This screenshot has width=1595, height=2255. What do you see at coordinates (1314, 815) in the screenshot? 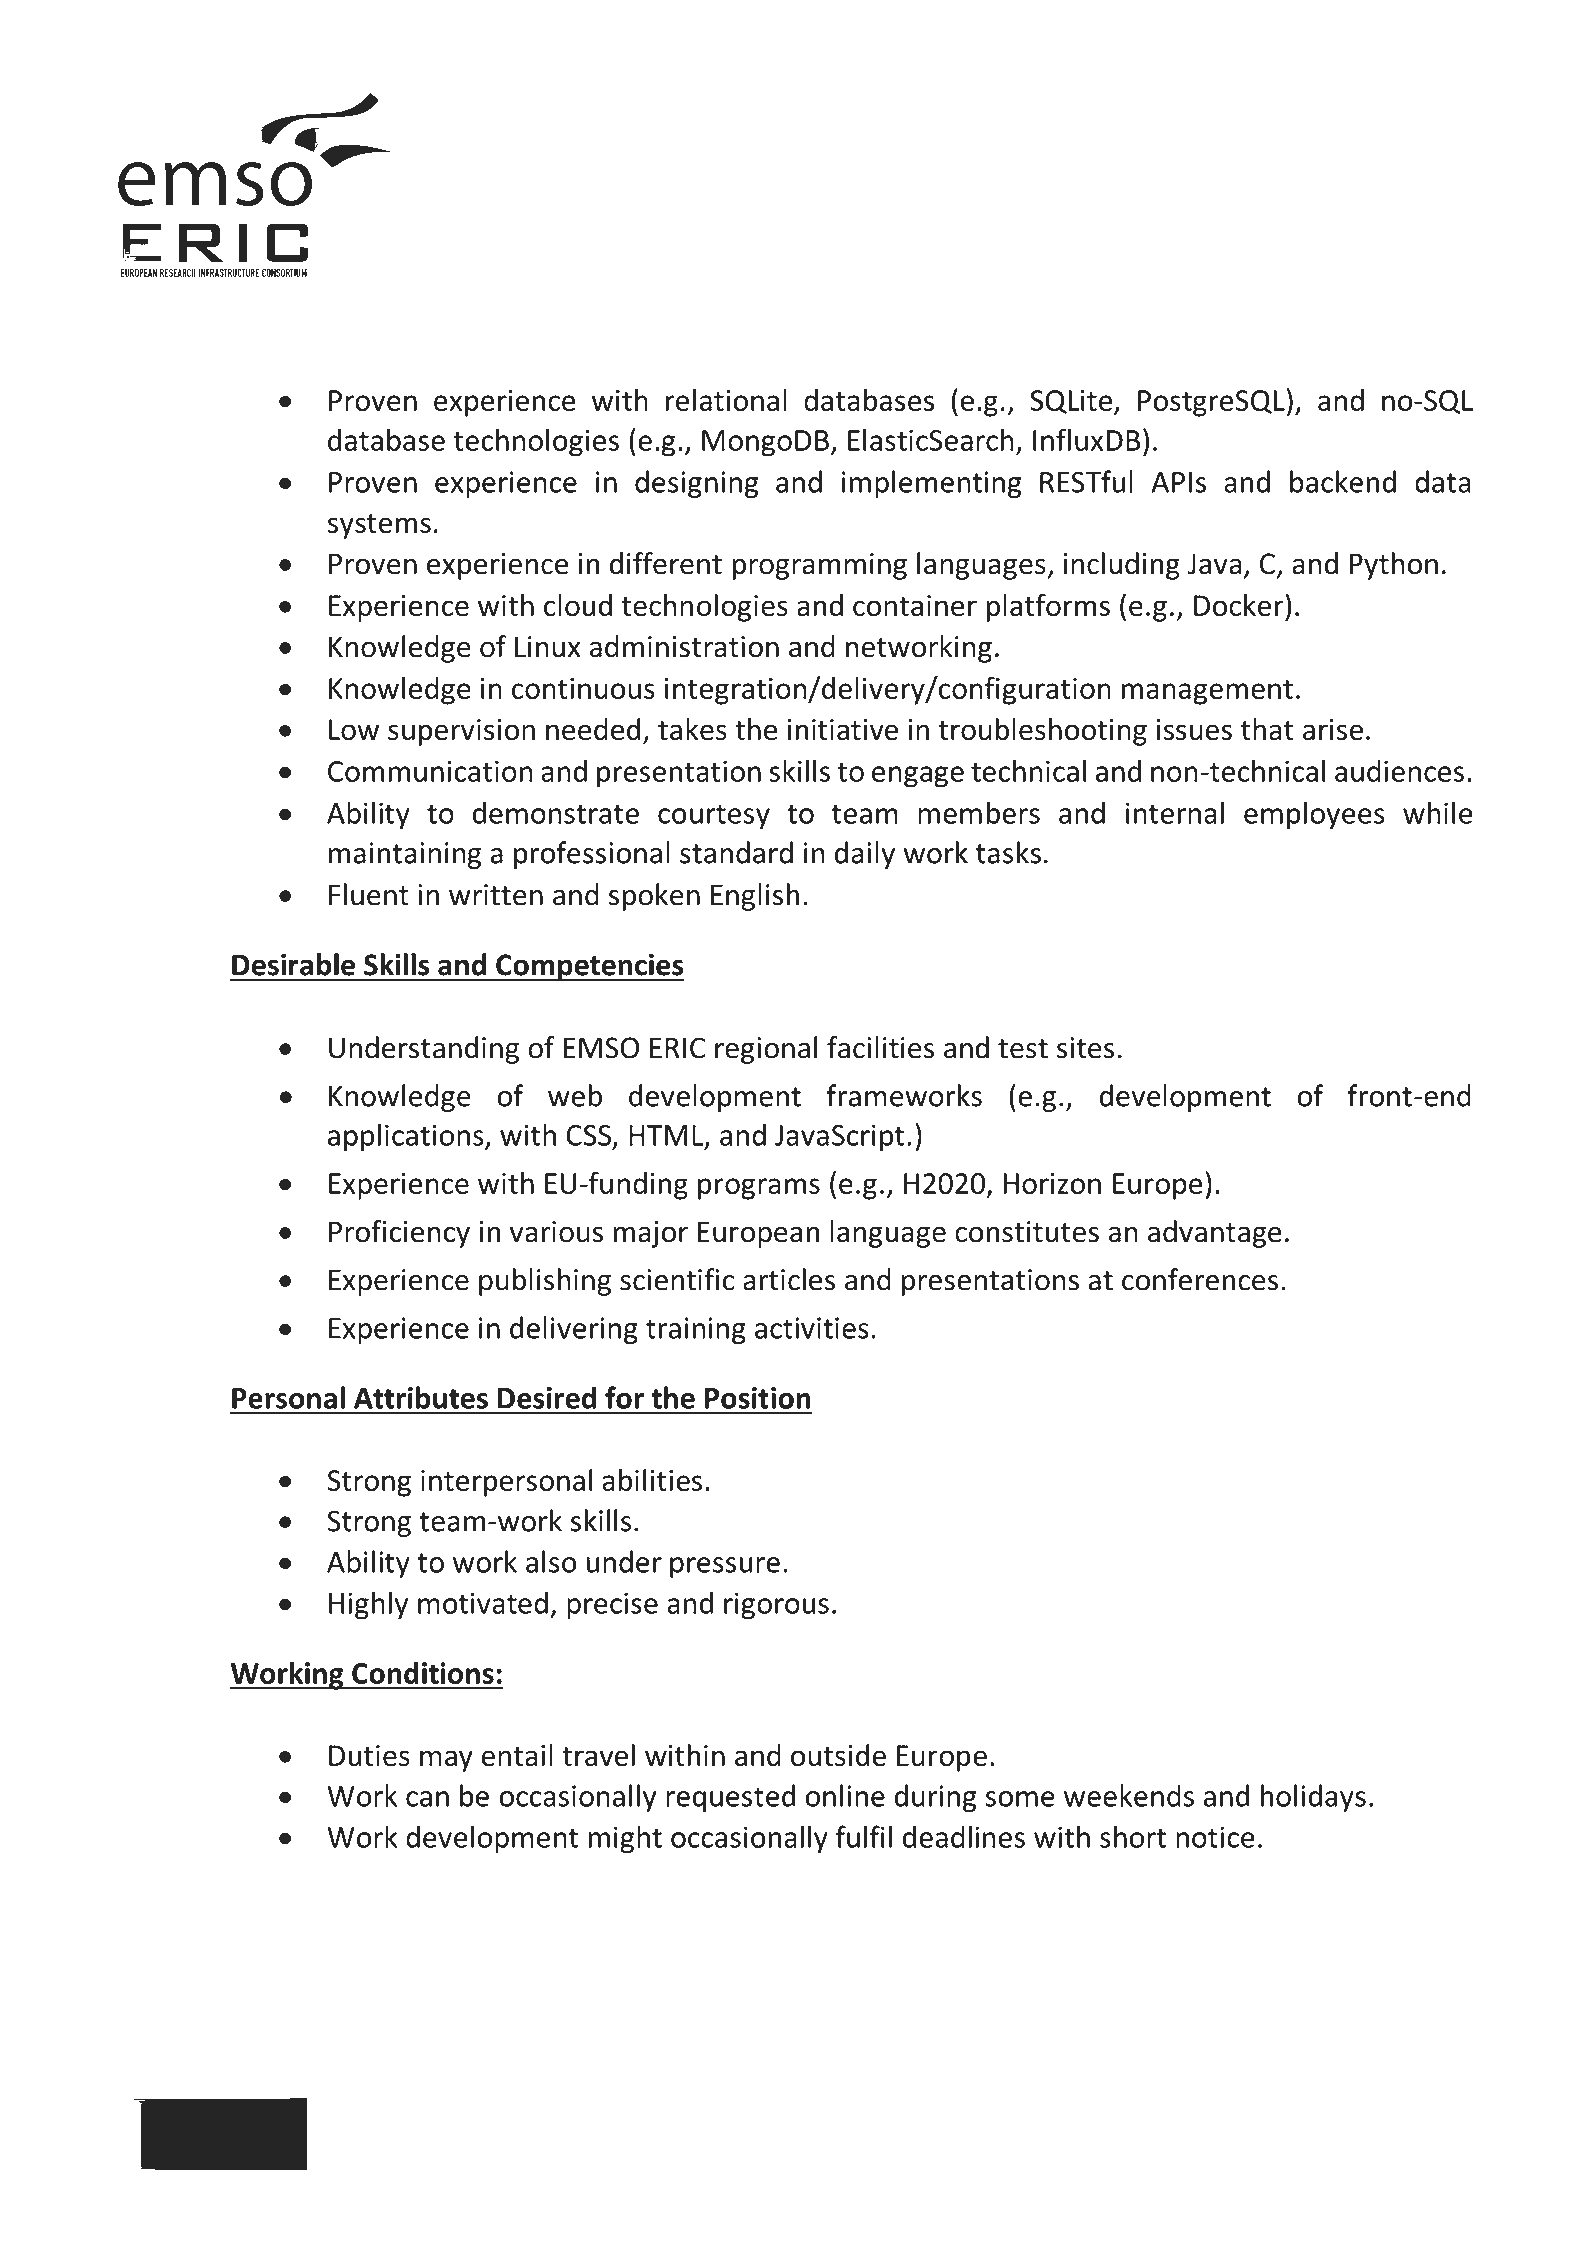
I see `employees` at bounding box center [1314, 815].
